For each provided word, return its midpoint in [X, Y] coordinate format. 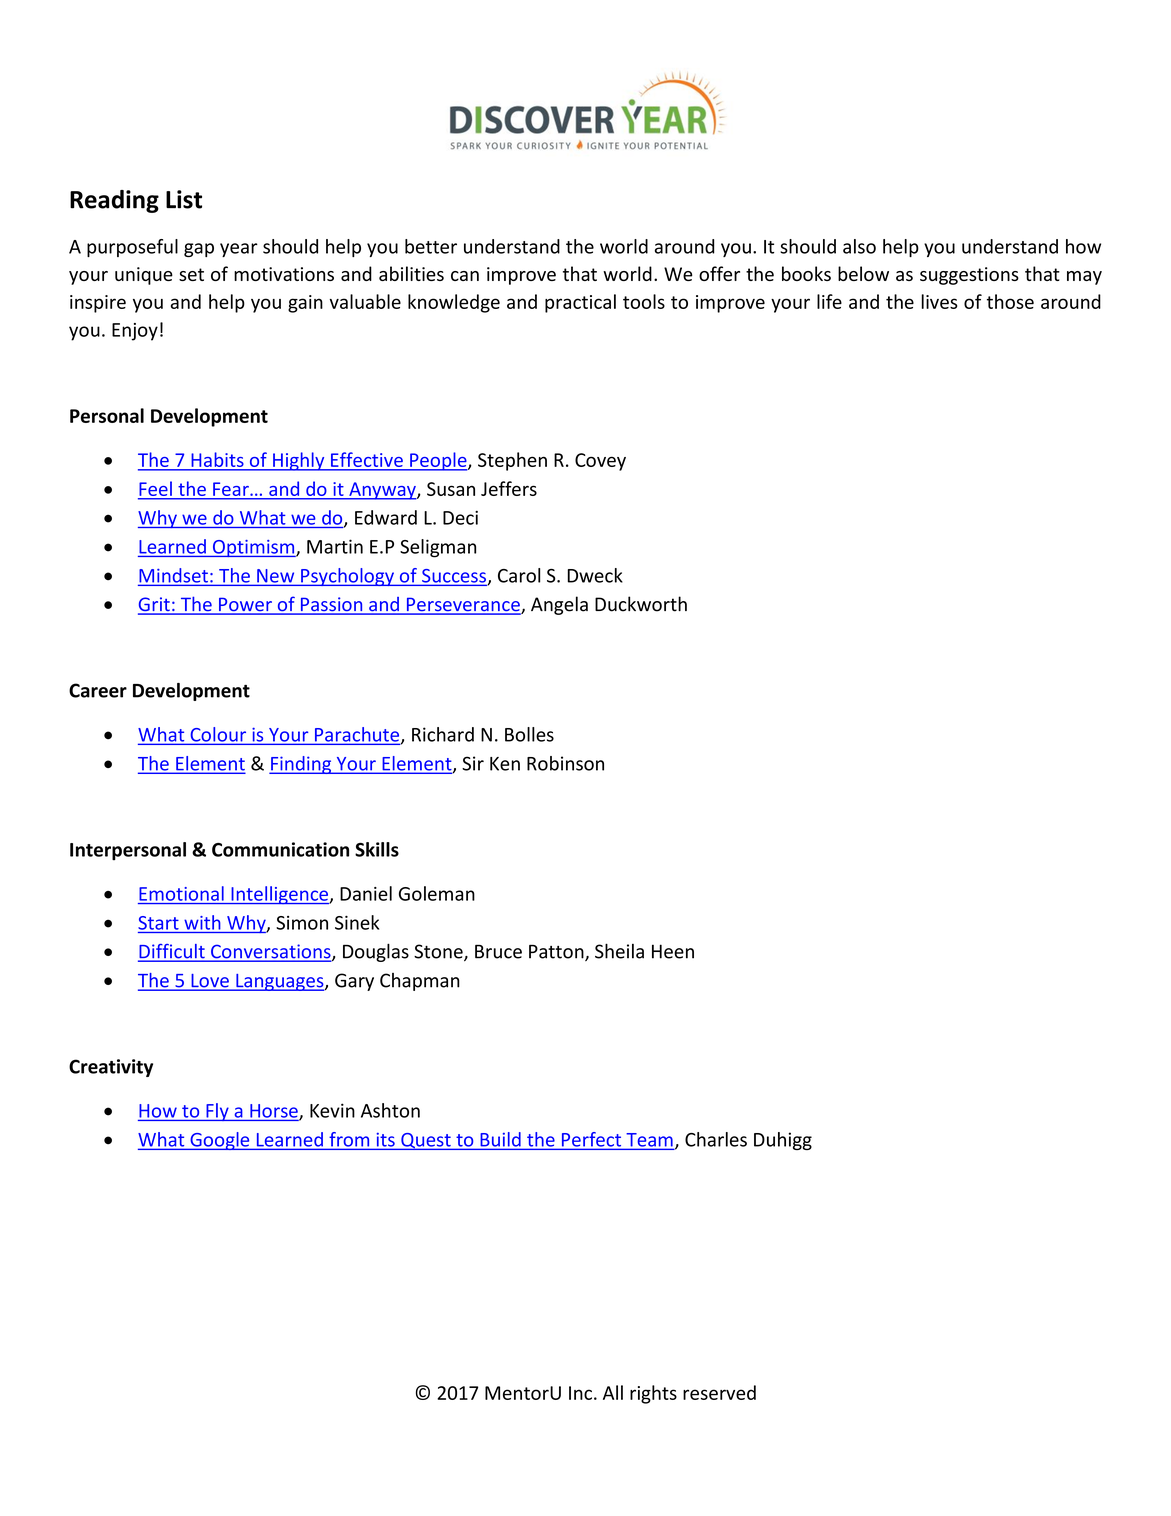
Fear [231, 489]
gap [199, 250]
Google [220, 1141]
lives [939, 301]
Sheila [619, 951]
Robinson [565, 763]
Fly [217, 1112]
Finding [301, 765]
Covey [600, 462]
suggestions [969, 276]
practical [580, 303]
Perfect [591, 1140]
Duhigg [783, 1141]
